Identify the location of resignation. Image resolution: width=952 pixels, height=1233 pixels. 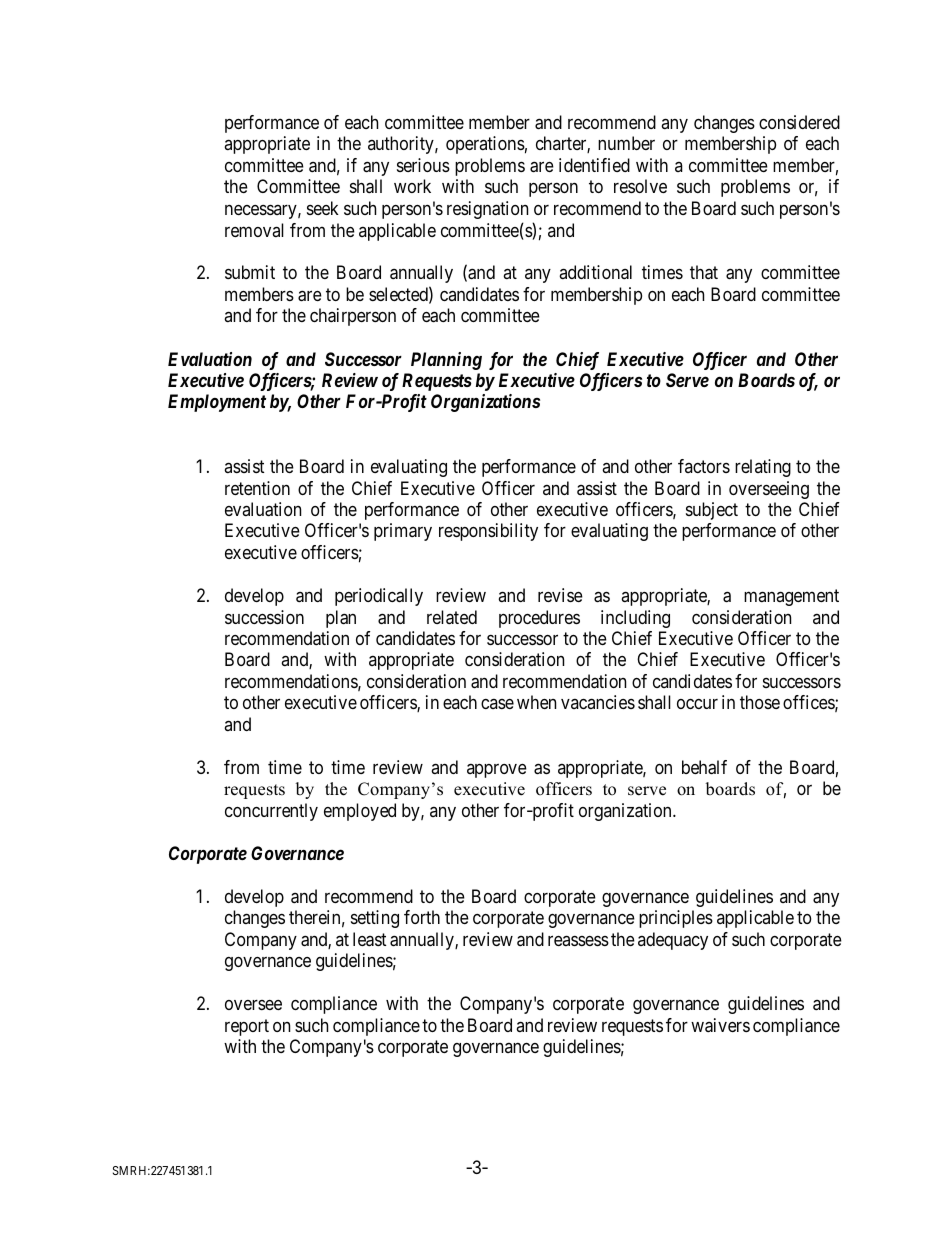
(487, 210).
